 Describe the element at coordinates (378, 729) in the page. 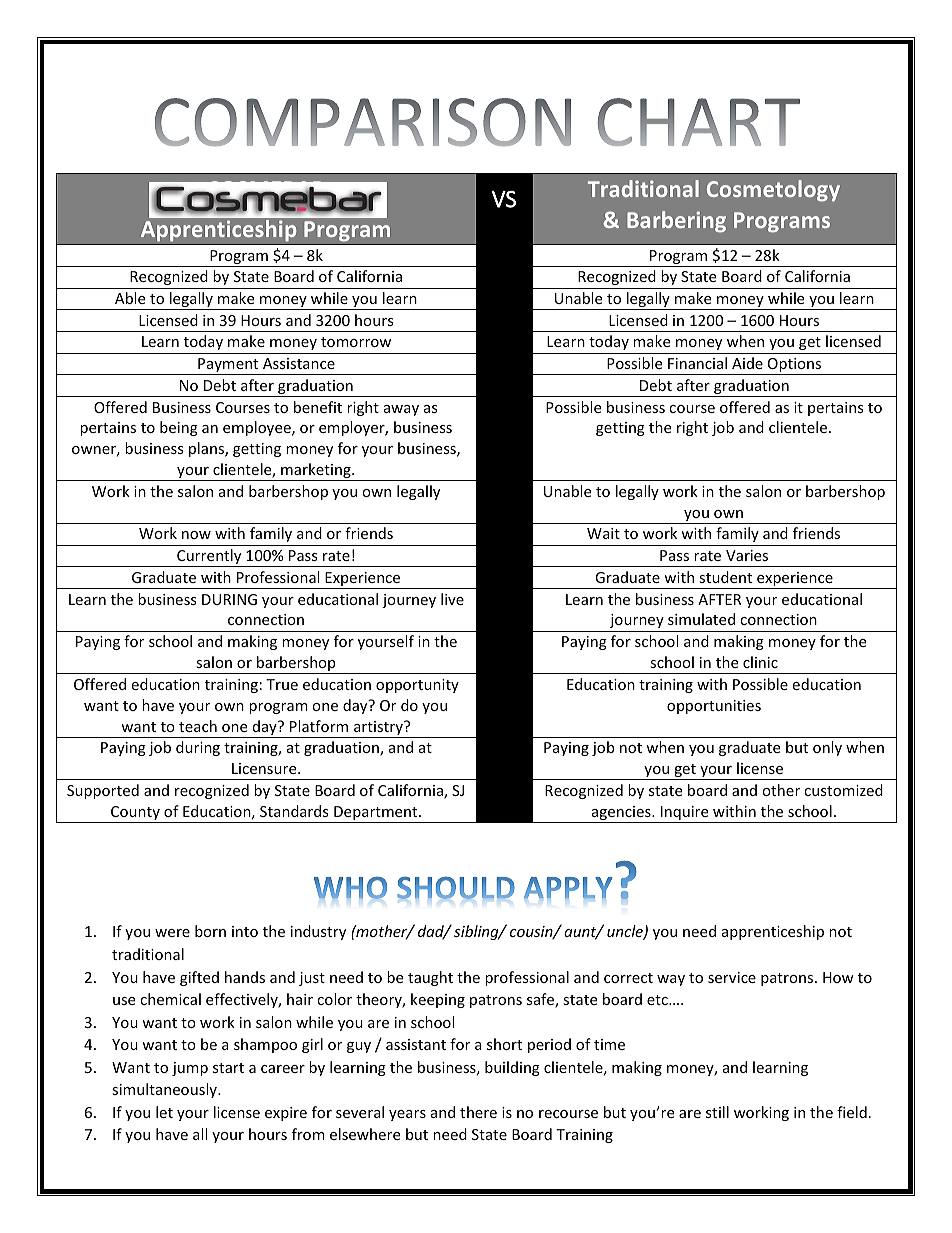

I see `artistry` at that location.
